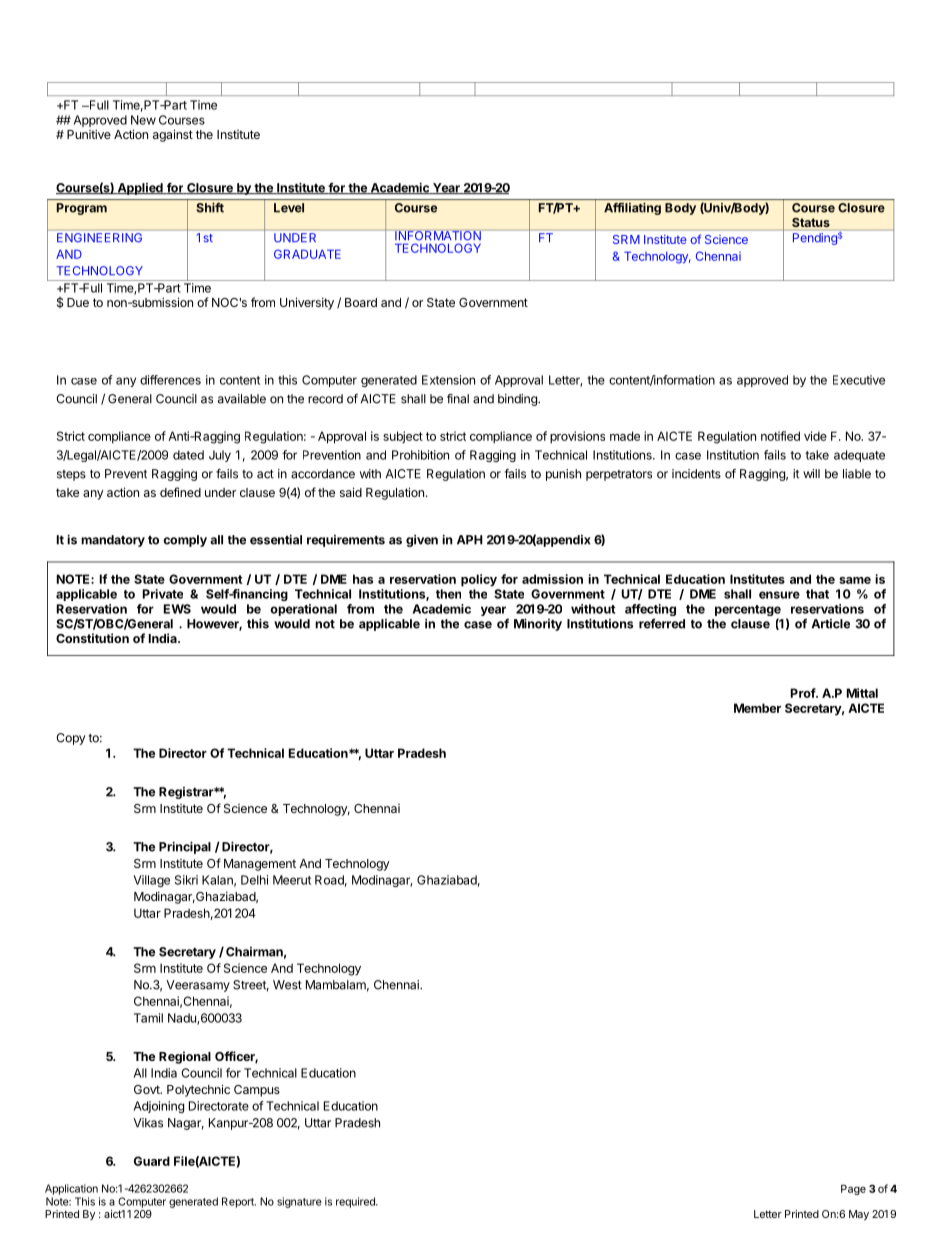 The height and width of the image is (1233, 952). What do you see at coordinates (292, 880) in the image?
I see `Meerut` at bounding box center [292, 880].
